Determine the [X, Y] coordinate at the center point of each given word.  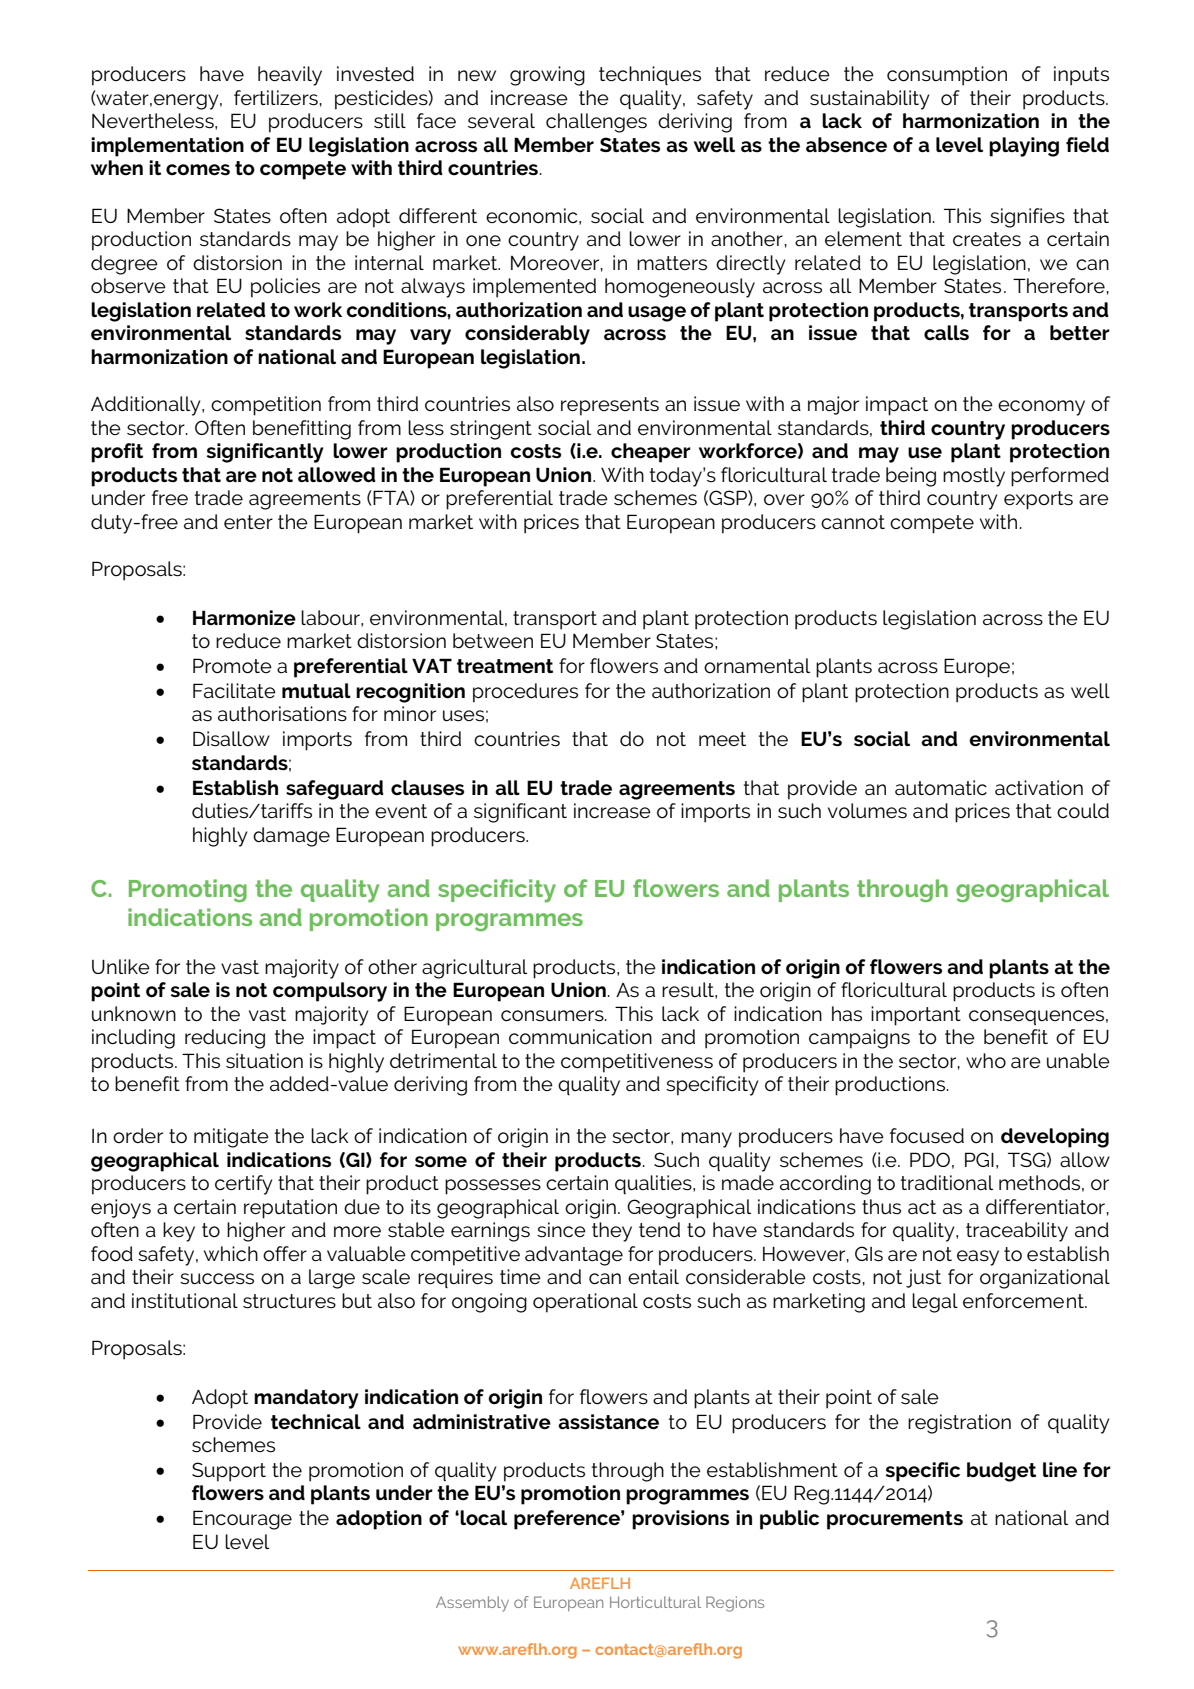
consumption [947, 76]
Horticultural [655, 1602]
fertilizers [276, 98]
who [986, 1061]
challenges [596, 123]
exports [1038, 500]
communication [580, 1037]
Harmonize [244, 618]
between [493, 640]
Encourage [242, 1520]
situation [264, 1061]
